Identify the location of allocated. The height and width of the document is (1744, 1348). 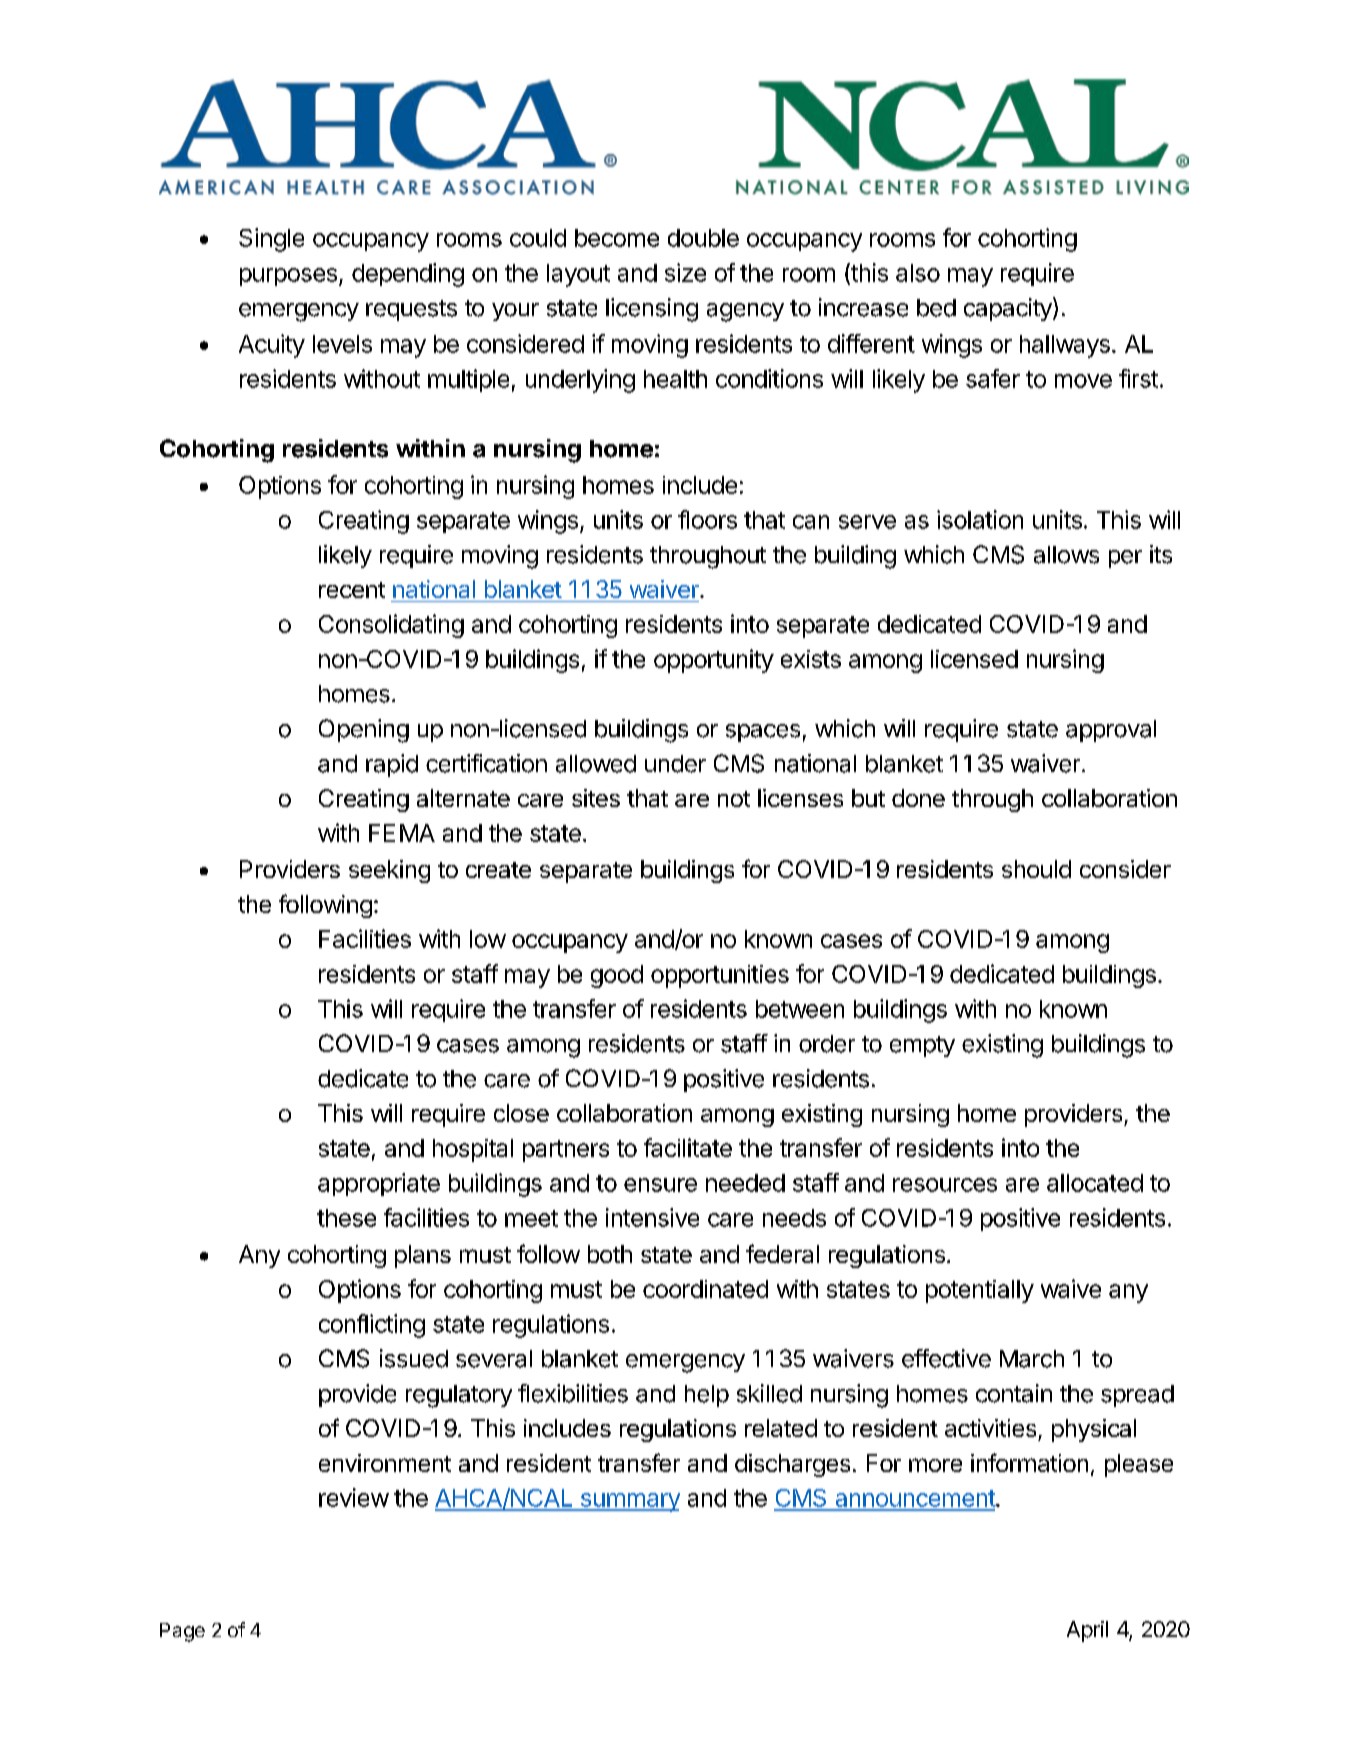
(1095, 1183).
